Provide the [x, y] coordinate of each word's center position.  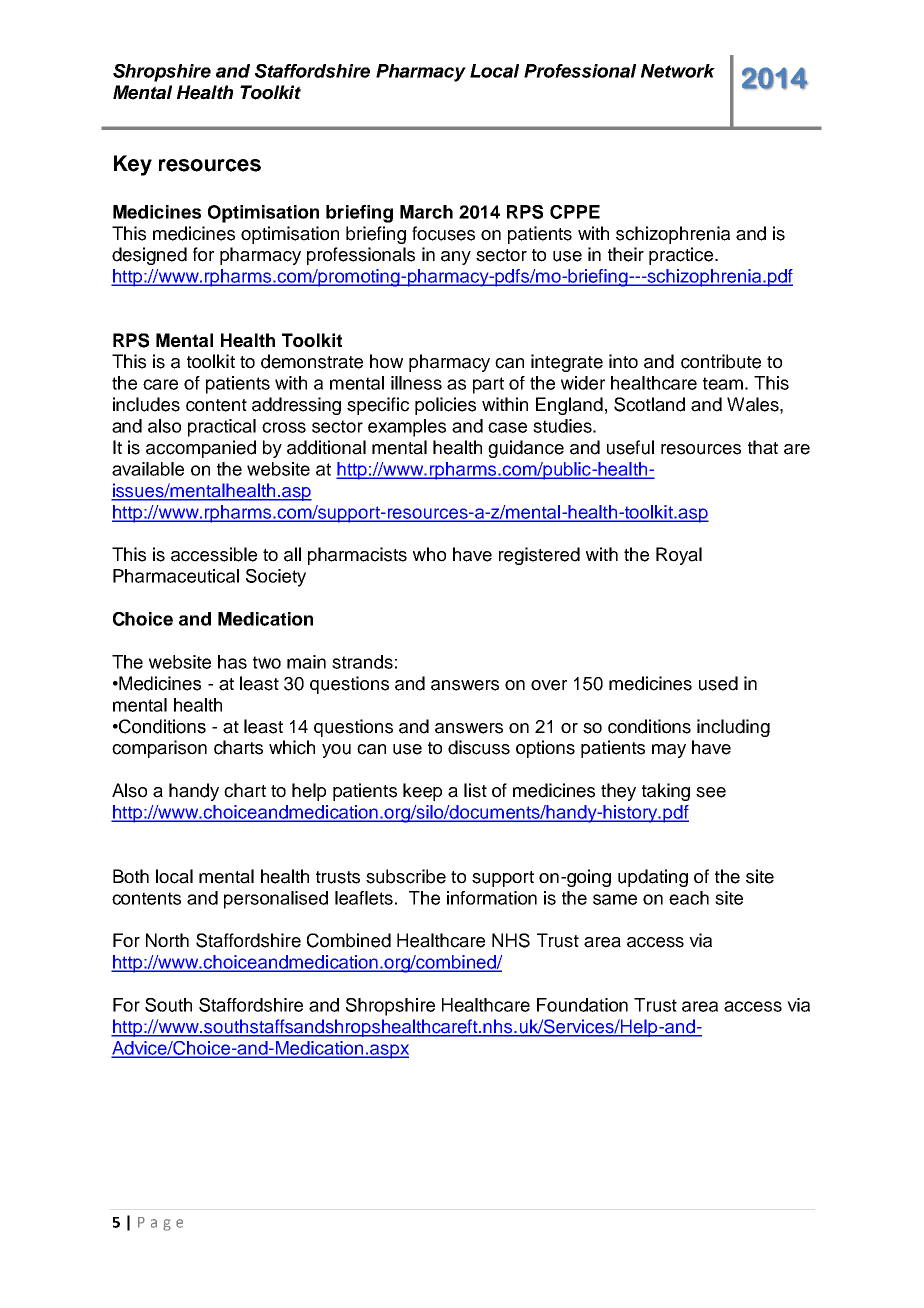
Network [678, 71]
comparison [159, 749]
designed [149, 256]
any [456, 258]
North [167, 940]
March [426, 212]
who [429, 554]
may [669, 751]
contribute [721, 361]
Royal [679, 556]
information [492, 898]
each [689, 898]
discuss [479, 747]
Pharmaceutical [176, 576]
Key [133, 165]
